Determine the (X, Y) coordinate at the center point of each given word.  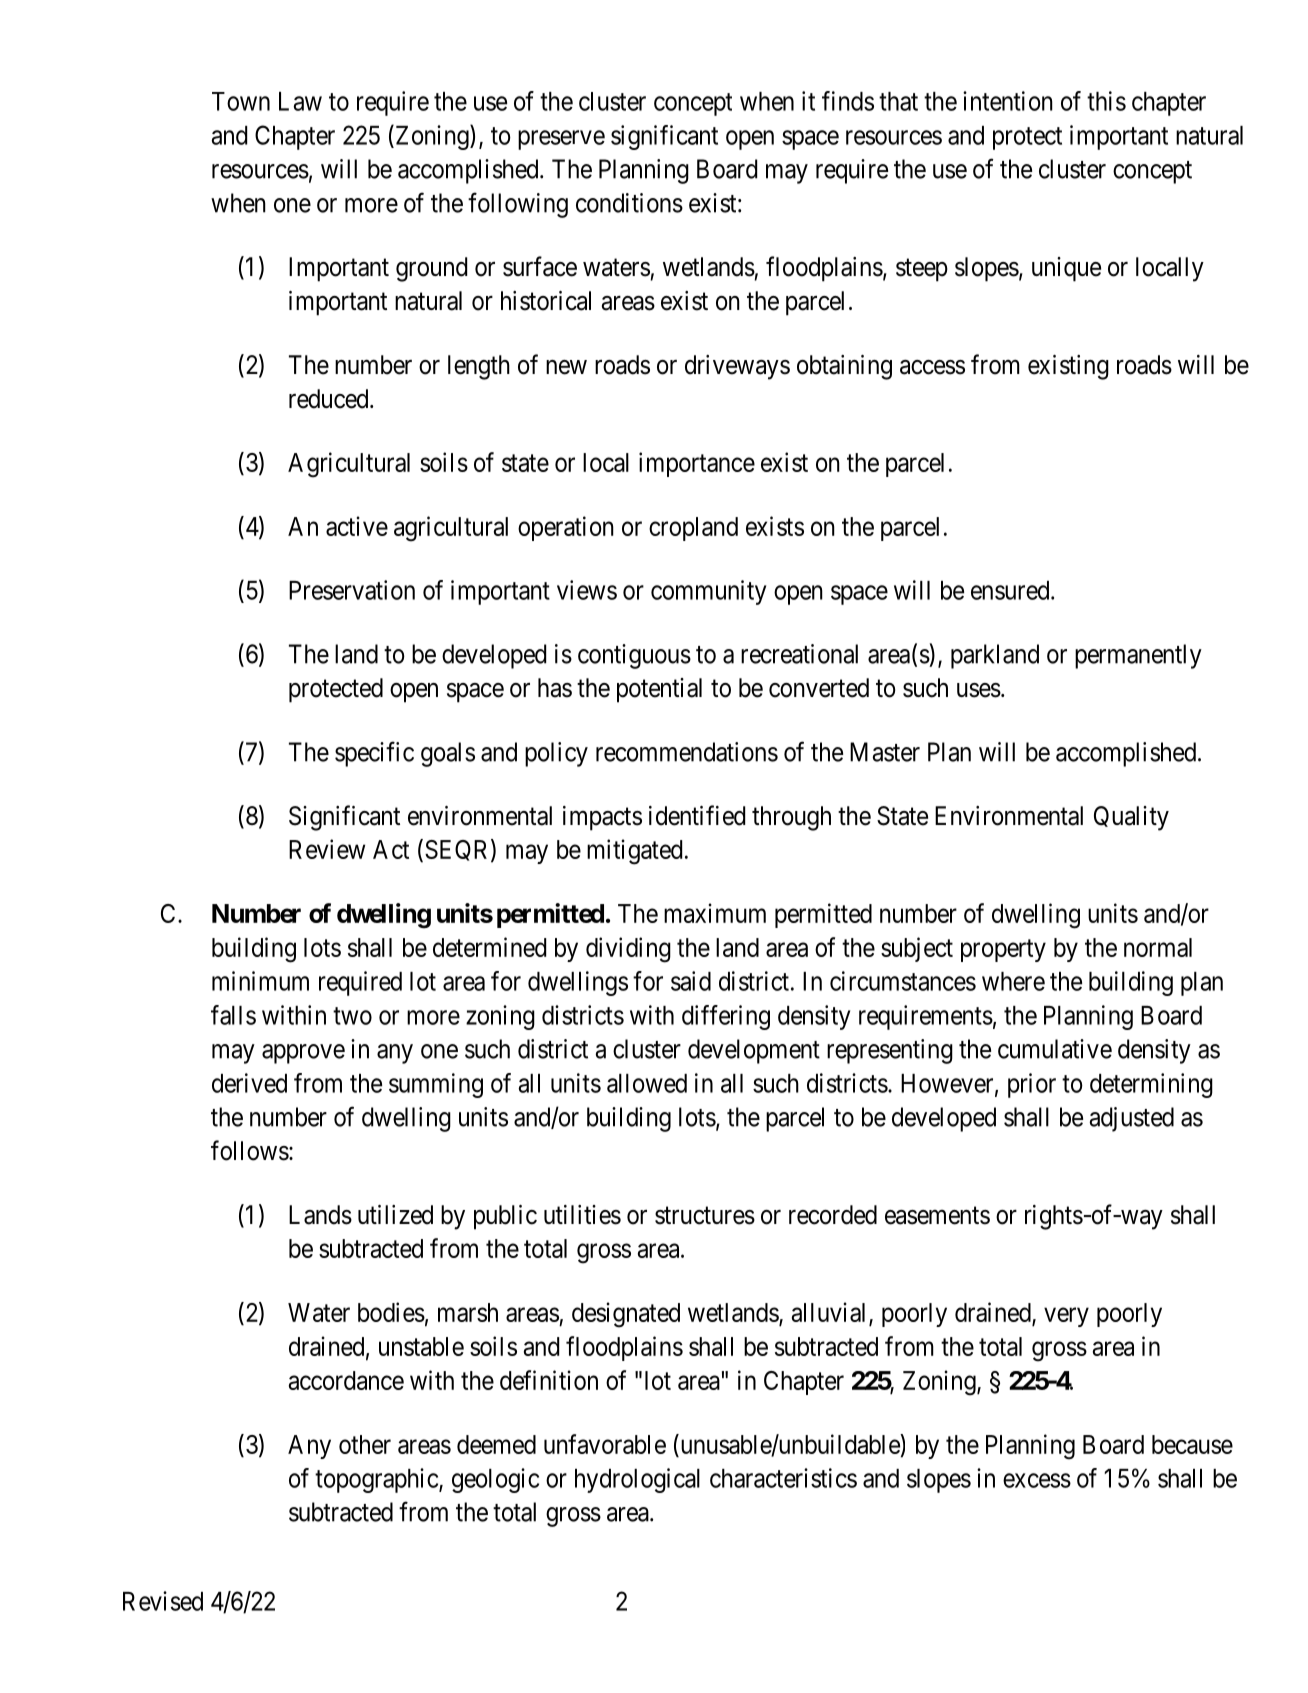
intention (1008, 101)
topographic (377, 1480)
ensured (1011, 590)
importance (697, 464)
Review (327, 849)
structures (705, 1216)
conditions (629, 203)
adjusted (1131, 1119)
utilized (395, 1215)
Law (300, 101)
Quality (1131, 818)
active (357, 526)
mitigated (634, 852)
